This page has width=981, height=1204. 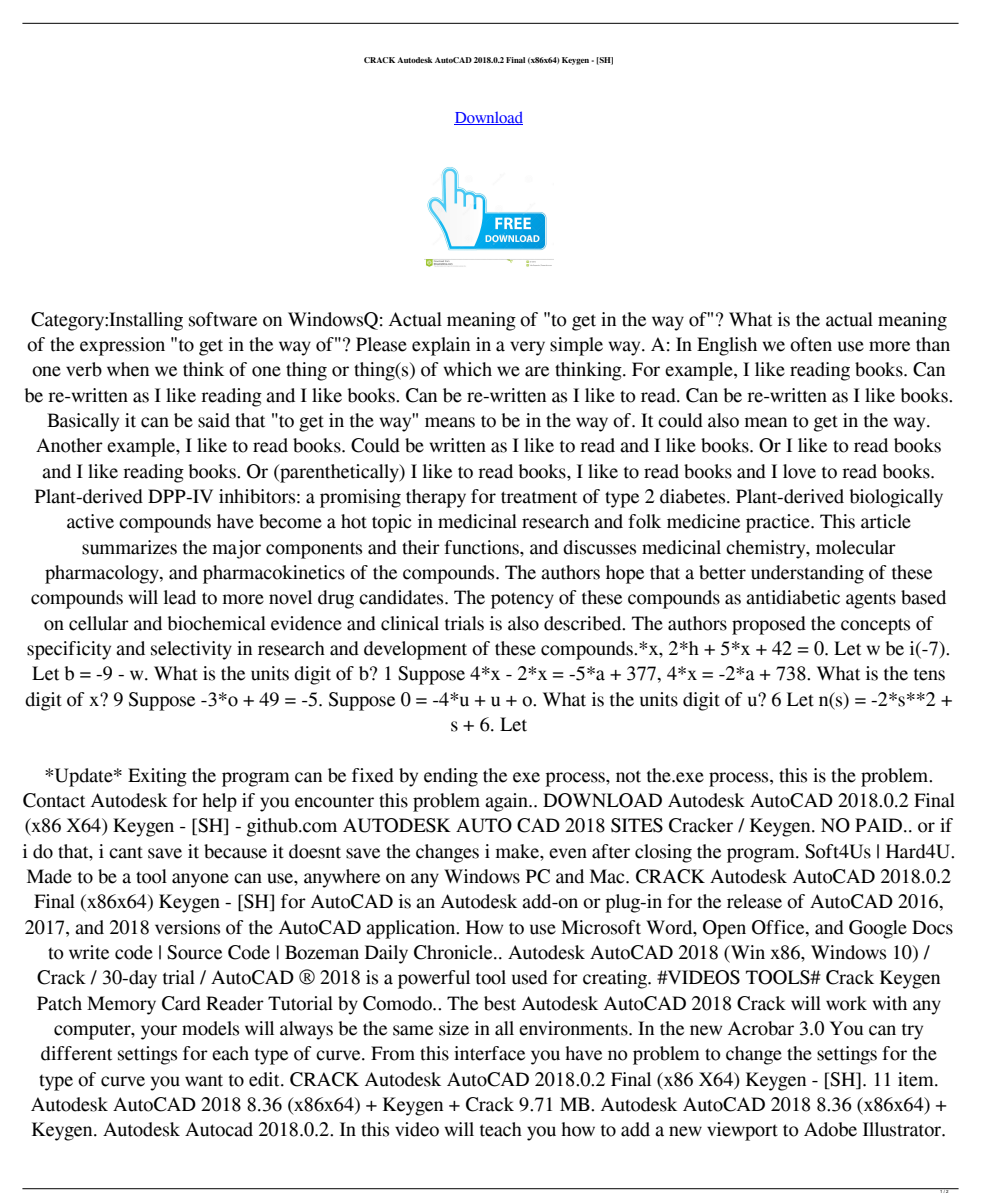 I want to click on when, so click(x=128, y=369).
